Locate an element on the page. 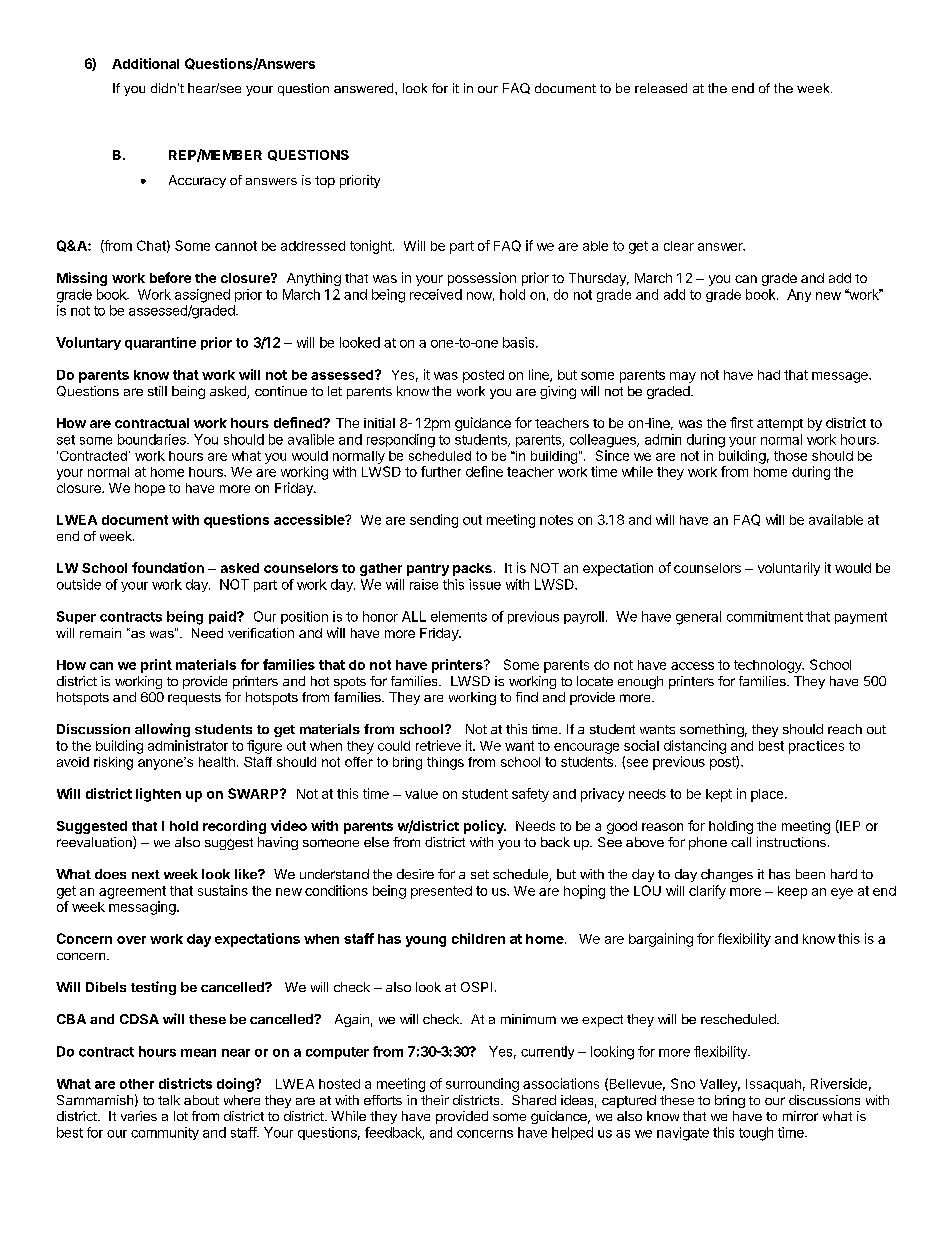 The height and width of the image is (1233, 952). find is located at coordinates (527, 697).
